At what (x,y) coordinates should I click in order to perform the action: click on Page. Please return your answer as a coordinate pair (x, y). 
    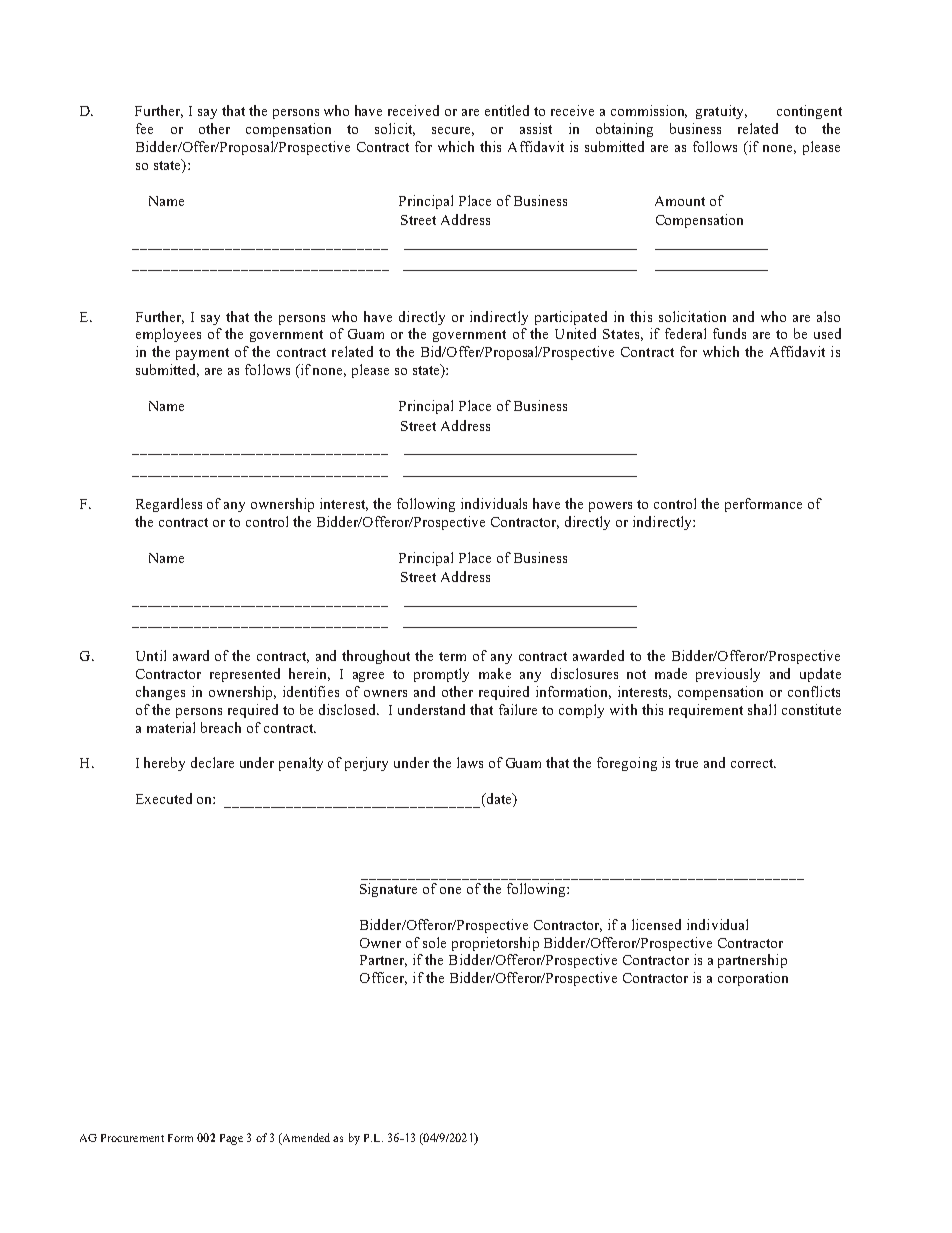
    Looking at the image, I should click on (231, 1139).
